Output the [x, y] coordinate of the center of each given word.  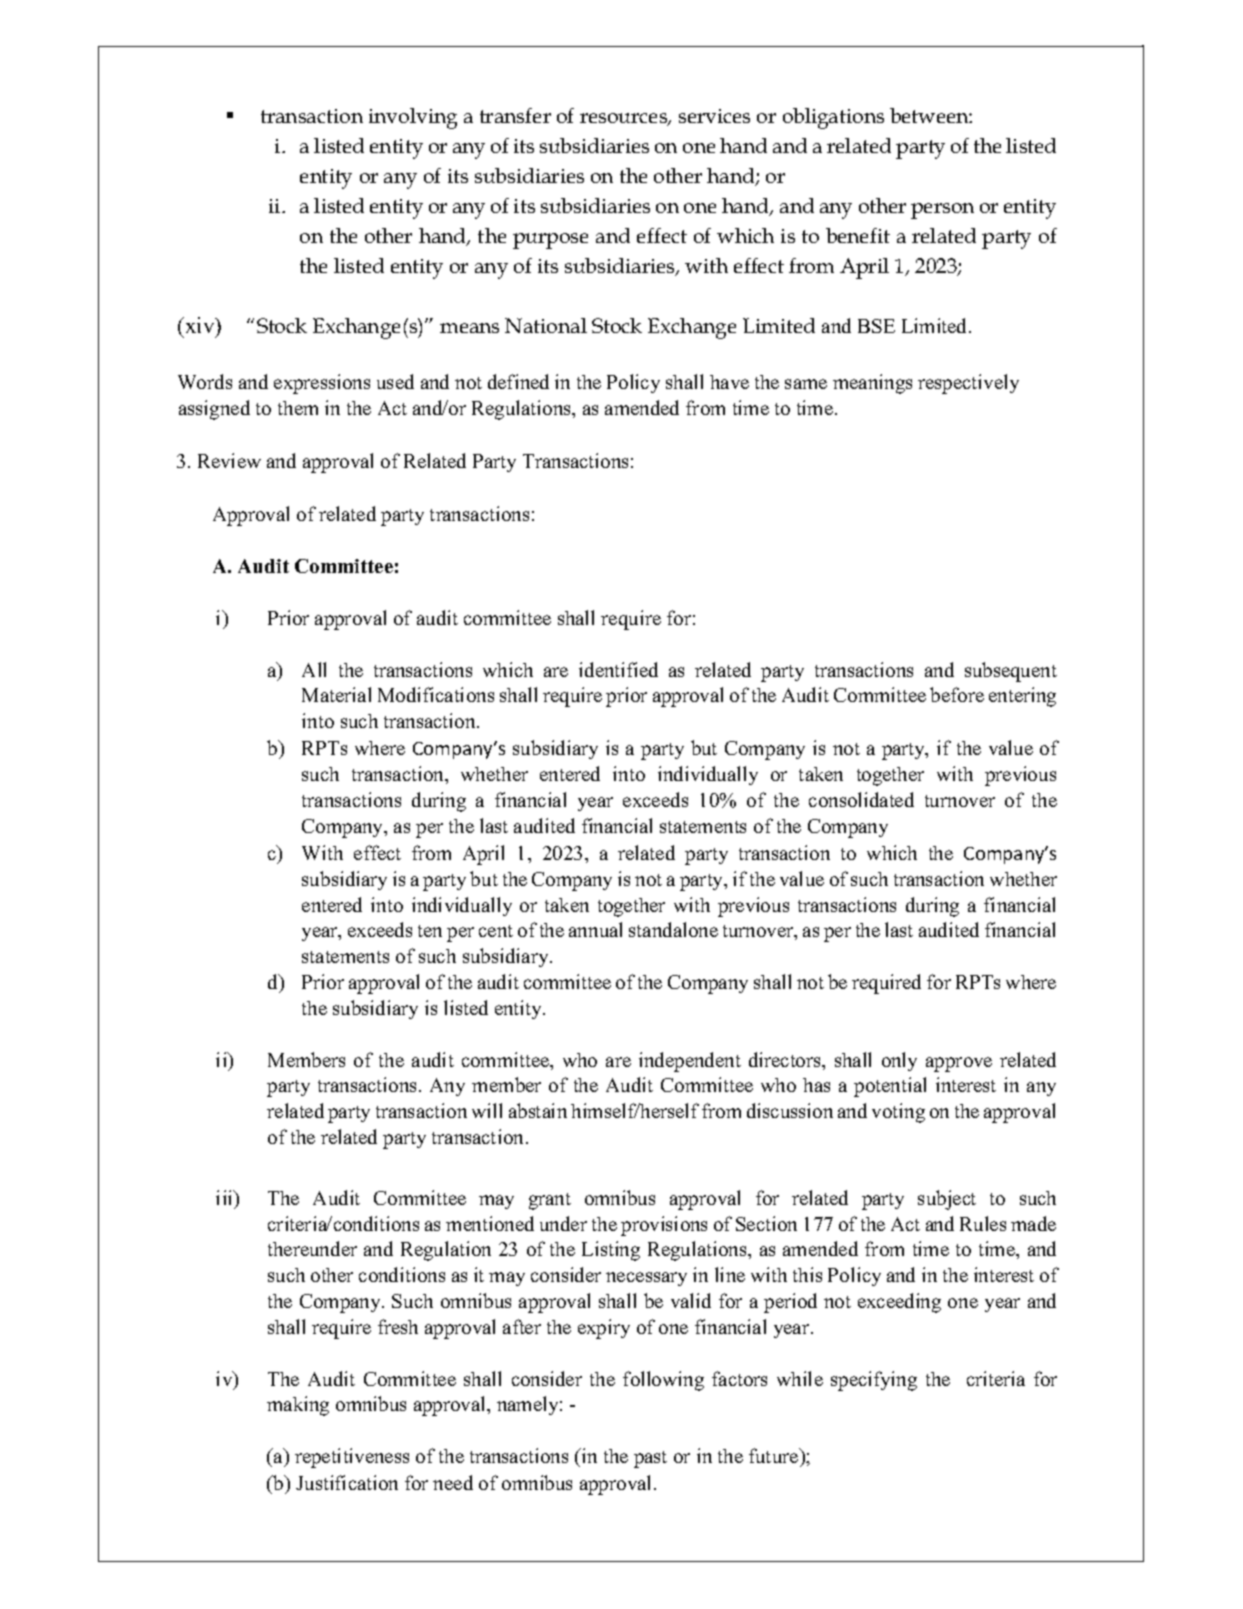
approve [959, 1064]
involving [413, 118]
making [298, 1406]
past [650, 1459]
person [942, 211]
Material [336, 694]
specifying [874, 1381]
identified [618, 669]
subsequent [1011, 672]
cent [496, 931]
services [714, 116]
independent [690, 1062]
